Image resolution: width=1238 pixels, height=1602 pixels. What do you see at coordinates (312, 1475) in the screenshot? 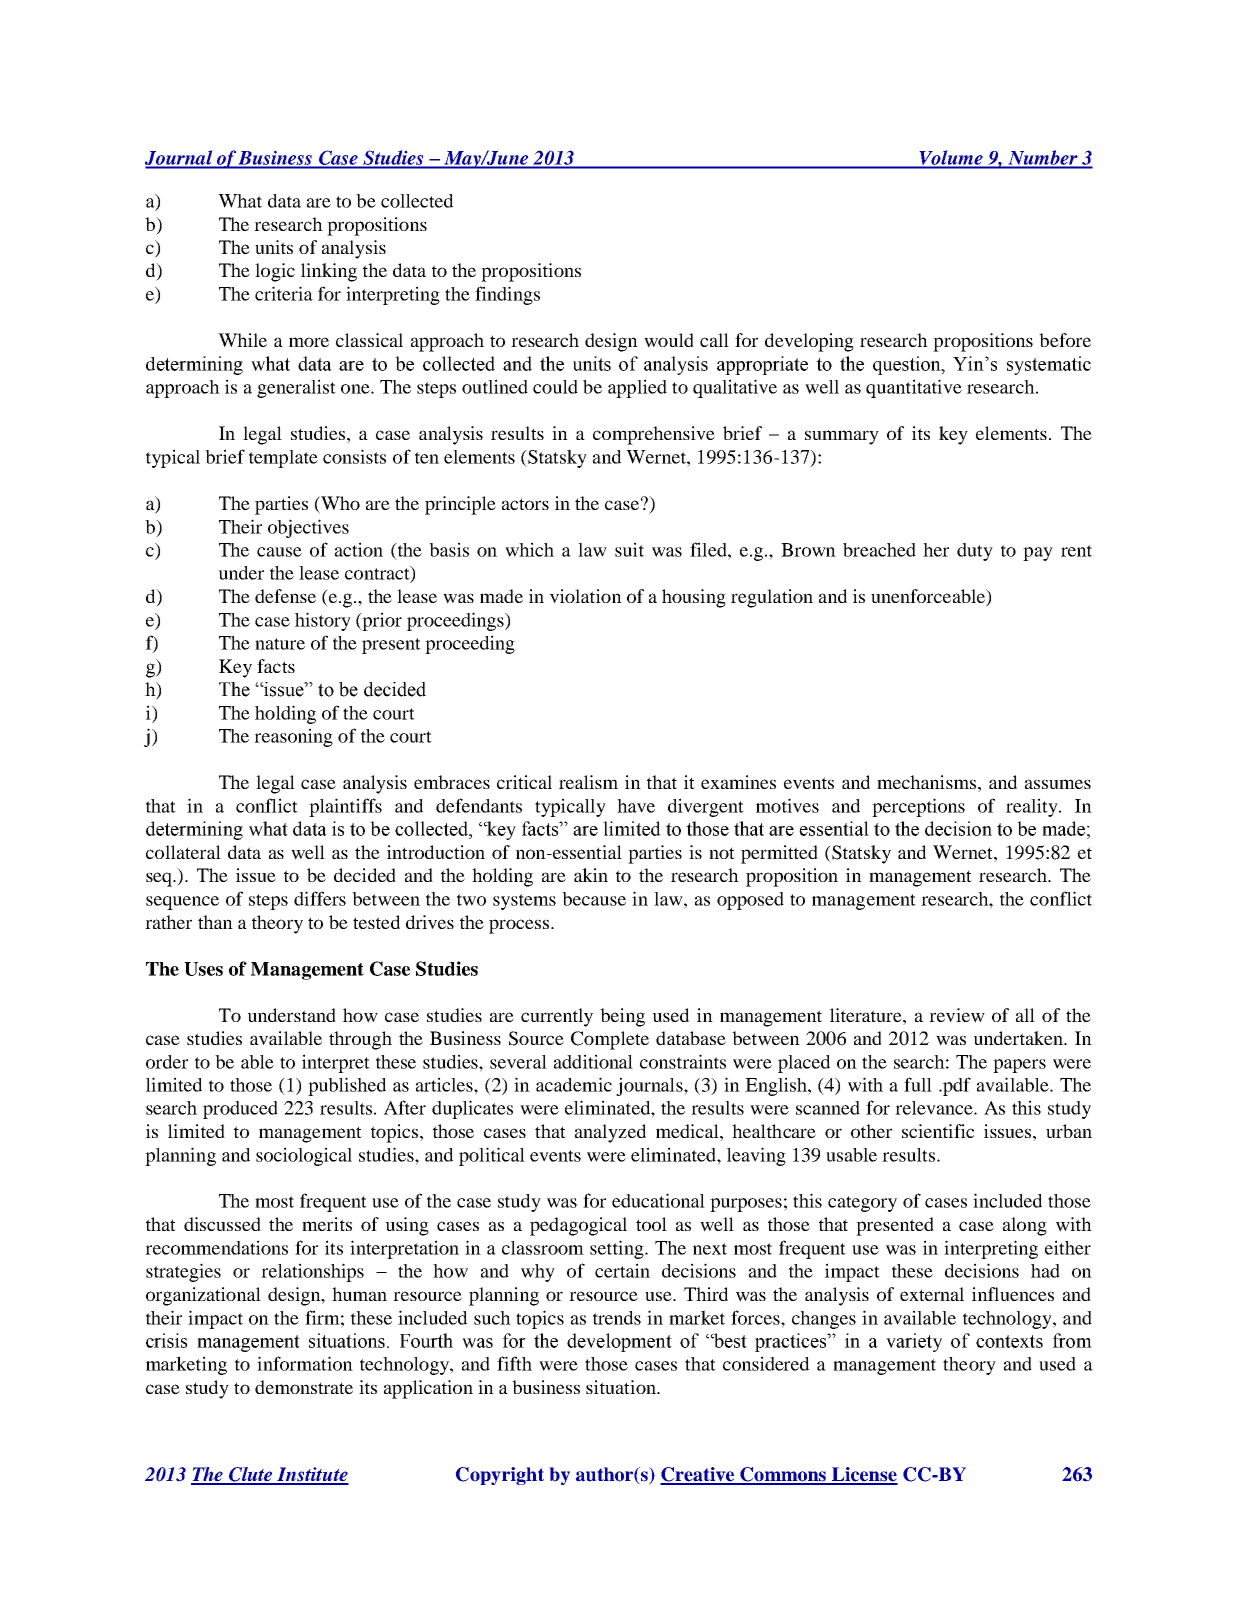
I see `Institute` at bounding box center [312, 1475].
